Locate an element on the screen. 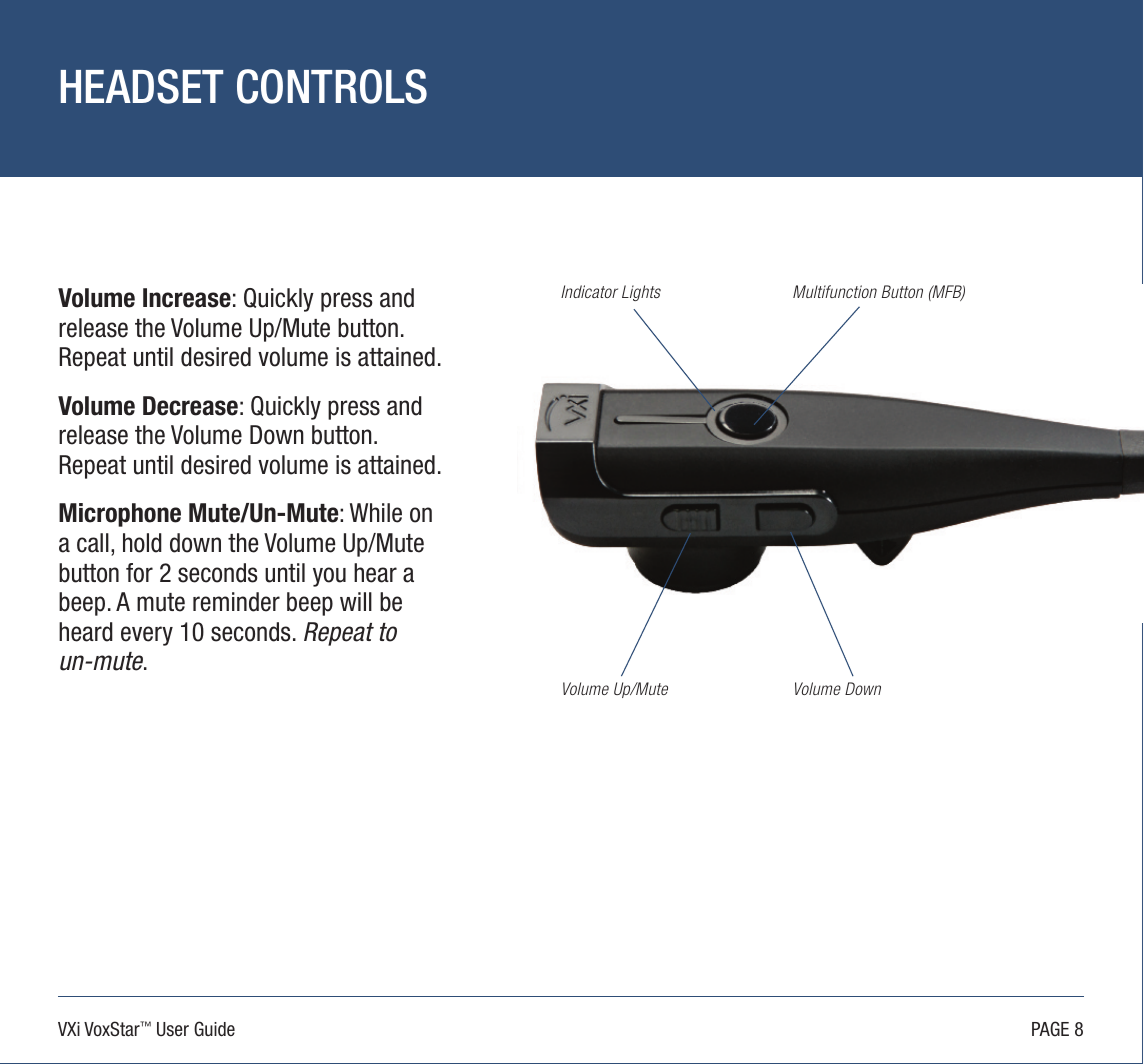  Increase is located at coordinates (187, 298).
